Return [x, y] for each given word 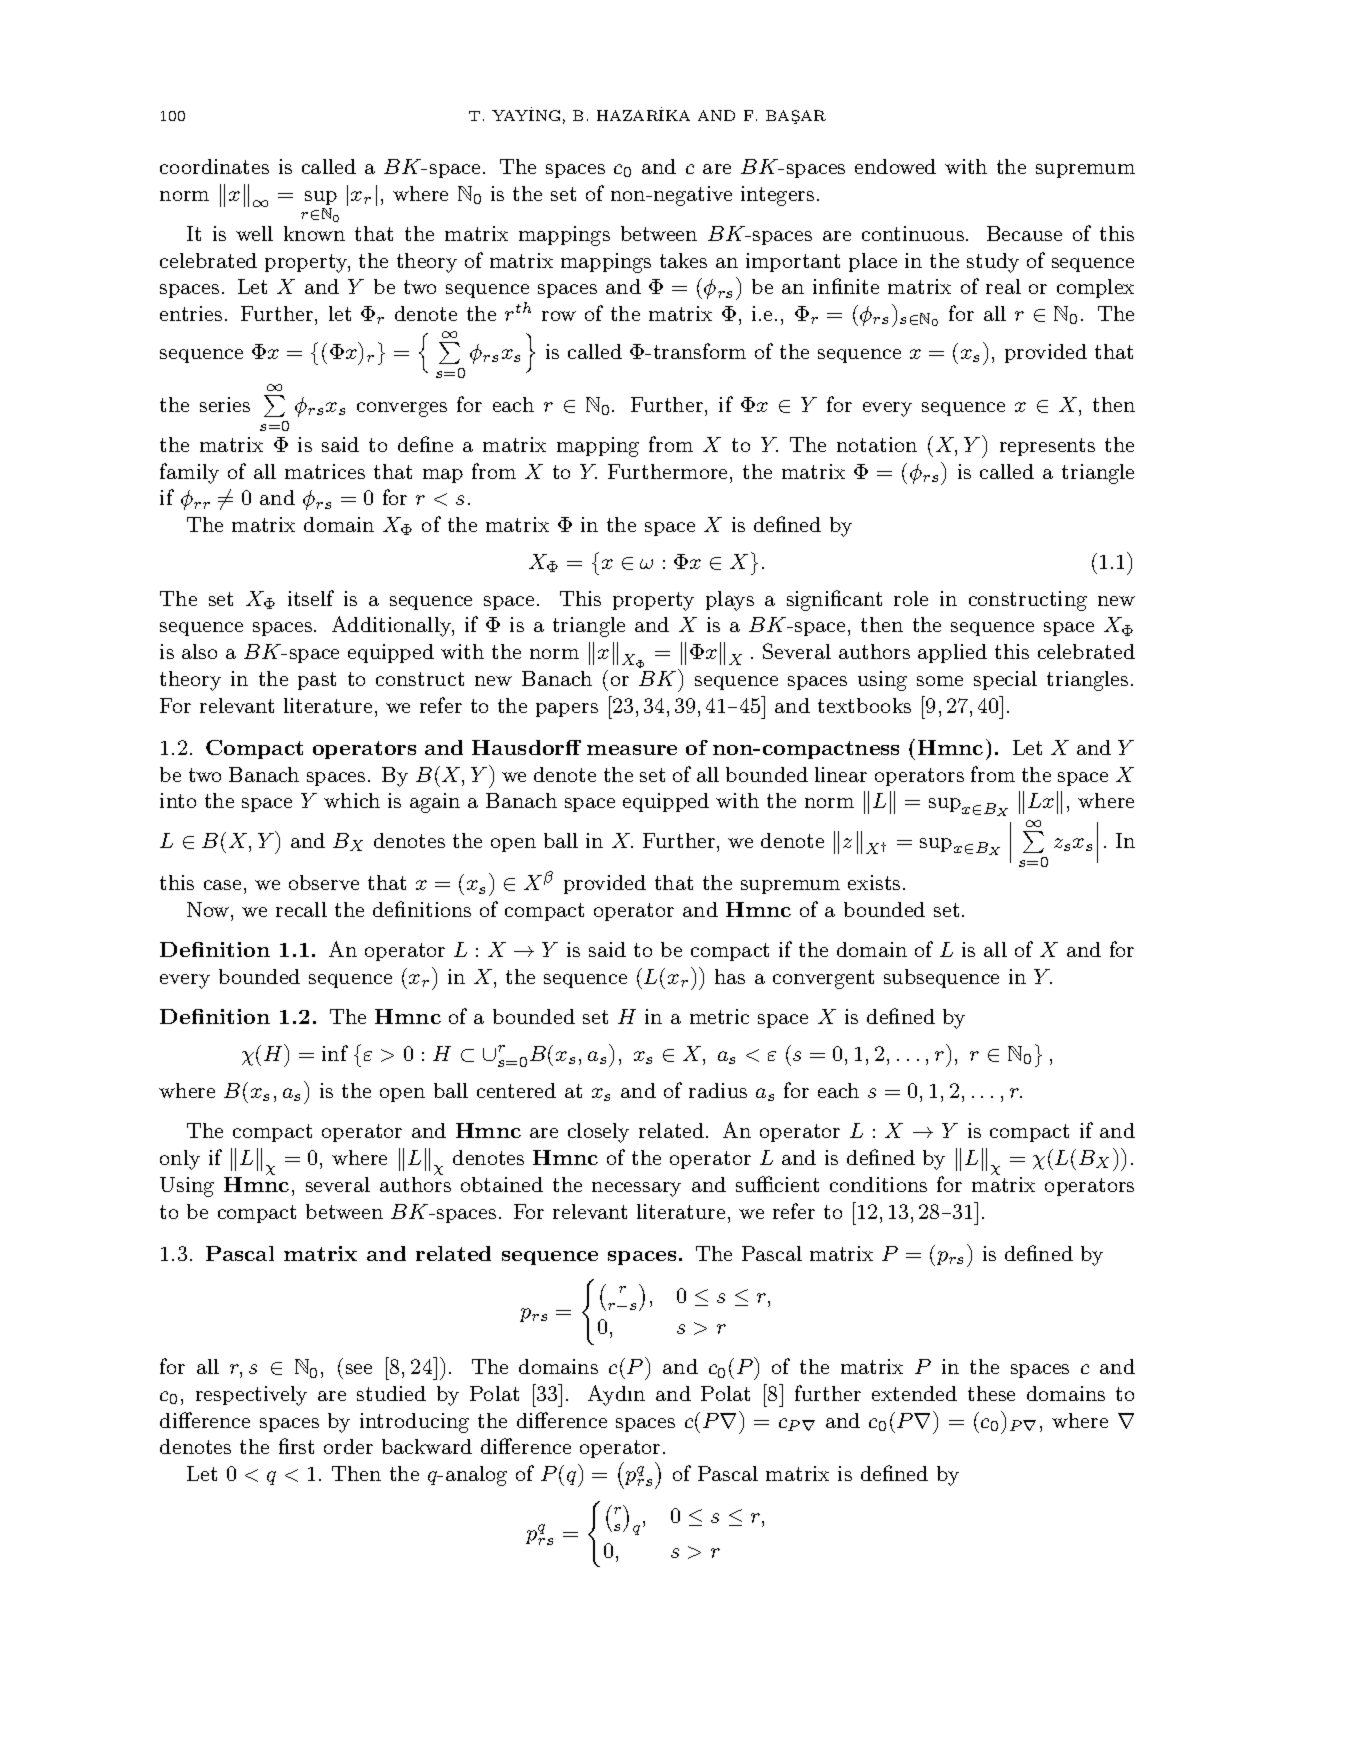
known [314, 233]
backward [427, 1446]
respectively [251, 1396]
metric [719, 1016]
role [911, 598]
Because [1024, 233]
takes [683, 260]
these [991, 1393]
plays [730, 601]
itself [311, 598]
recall [301, 909]
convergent [823, 979]
